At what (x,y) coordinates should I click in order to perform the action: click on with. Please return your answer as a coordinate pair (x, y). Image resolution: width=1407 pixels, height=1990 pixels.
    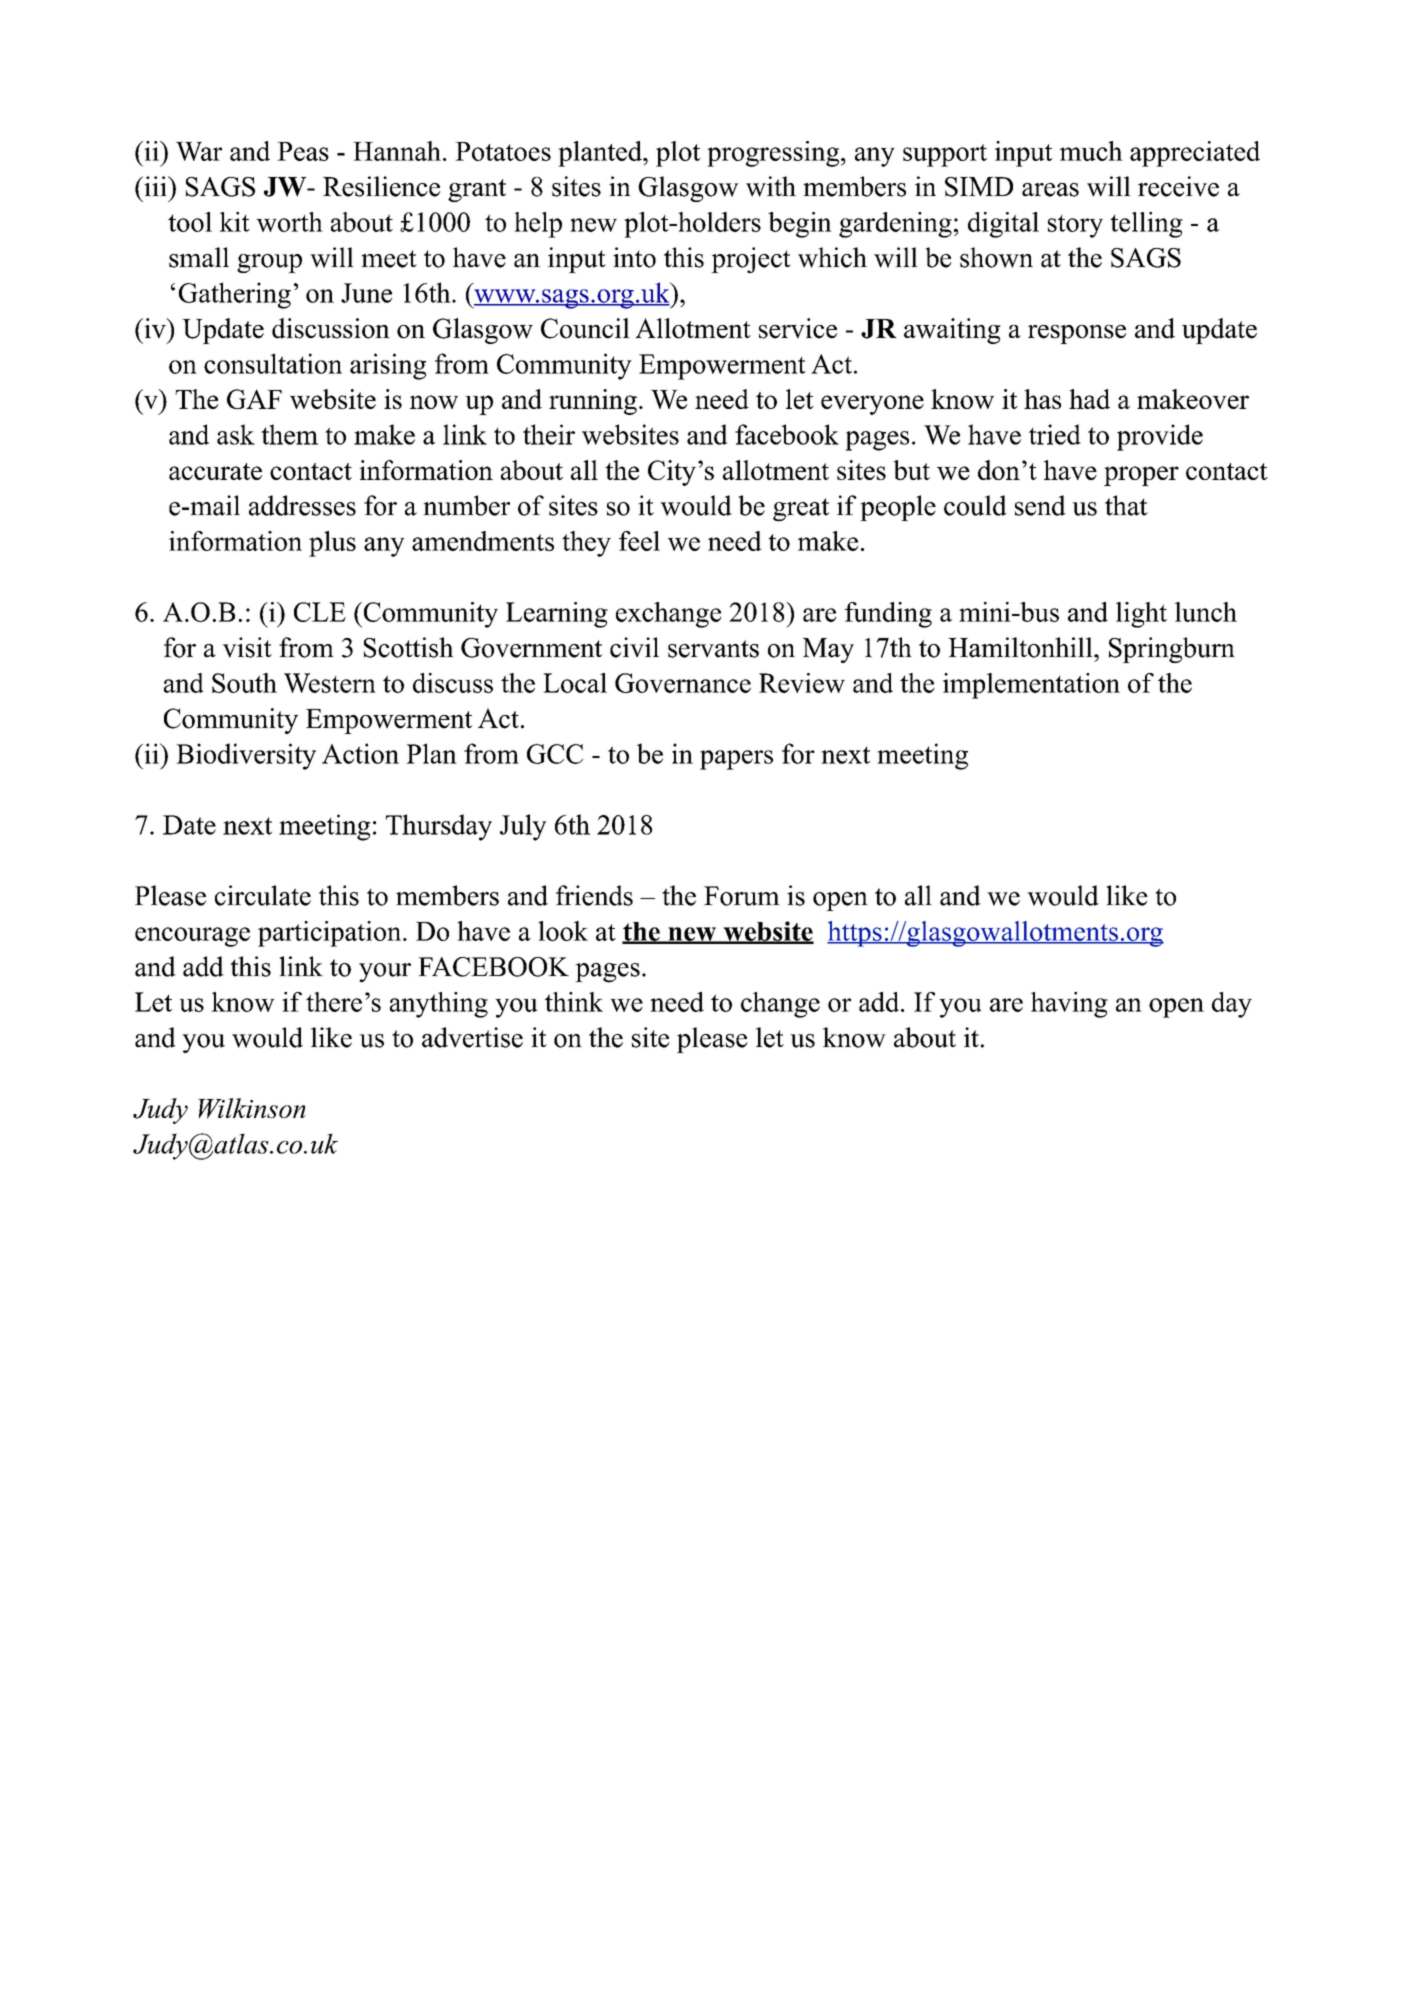
    Looking at the image, I should click on (771, 186).
